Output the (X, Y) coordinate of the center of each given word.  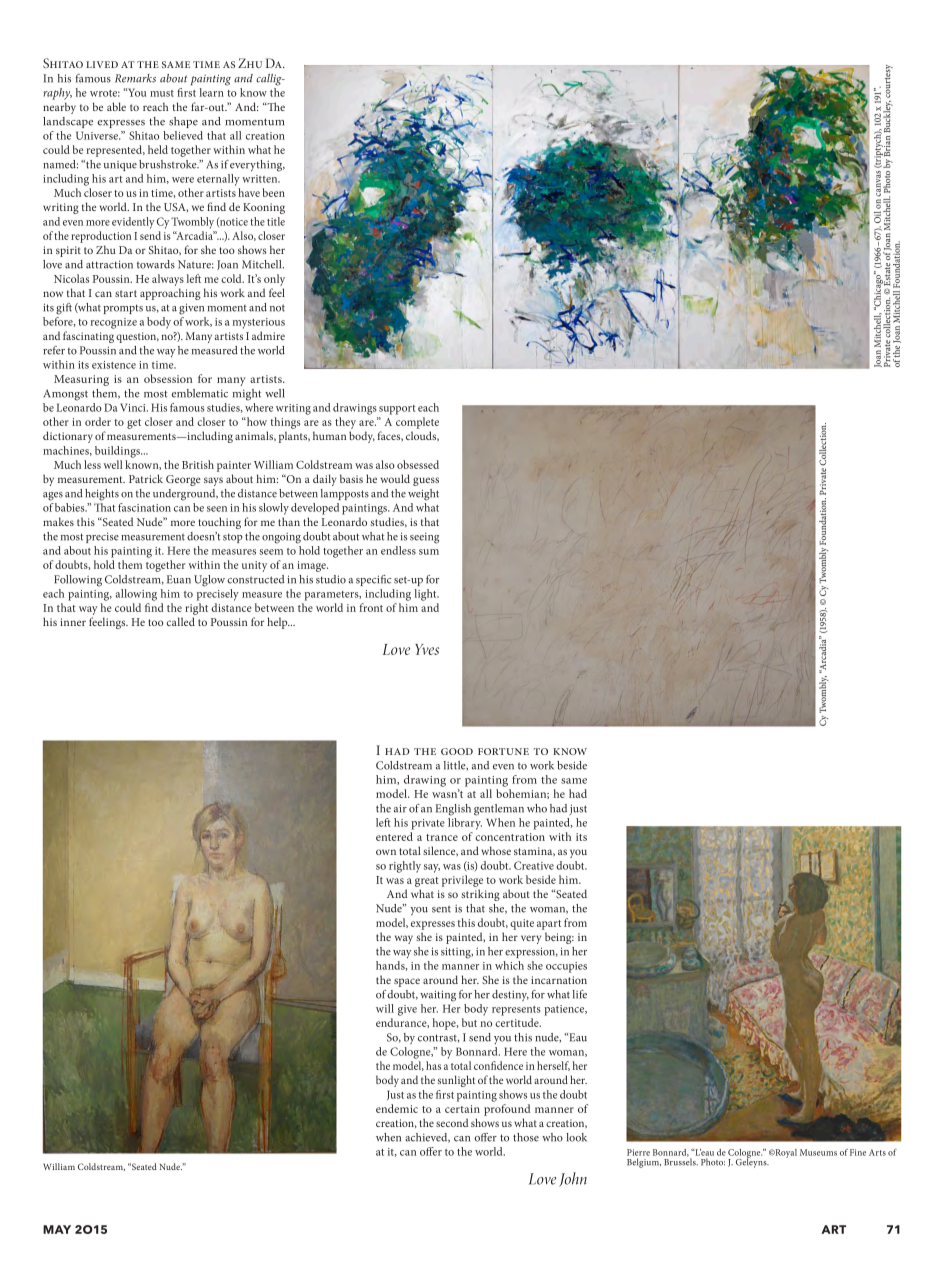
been (273, 192)
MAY (57, 1229)
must (162, 93)
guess (426, 481)
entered (394, 836)
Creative (534, 865)
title (276, 221)
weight (423, 495)
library (465, 824)
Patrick (146, 478)
